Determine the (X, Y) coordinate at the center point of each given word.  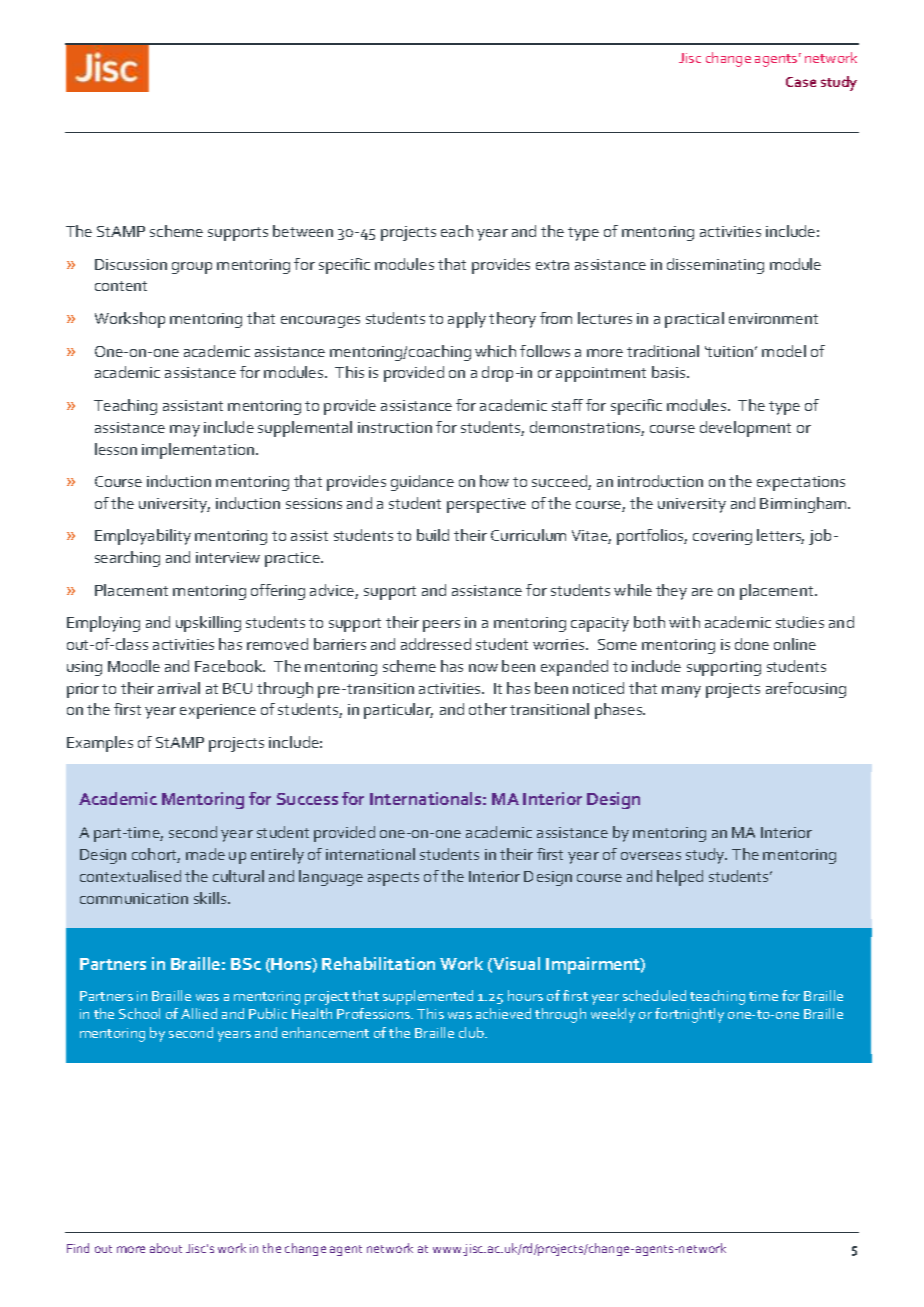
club (472, 1032)
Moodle (134, 666)
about (166, 1248)
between (303, 231)
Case (801, 82)
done (752, 644)
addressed (436, 644)
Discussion (131, 264)
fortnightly (689, 1015)
